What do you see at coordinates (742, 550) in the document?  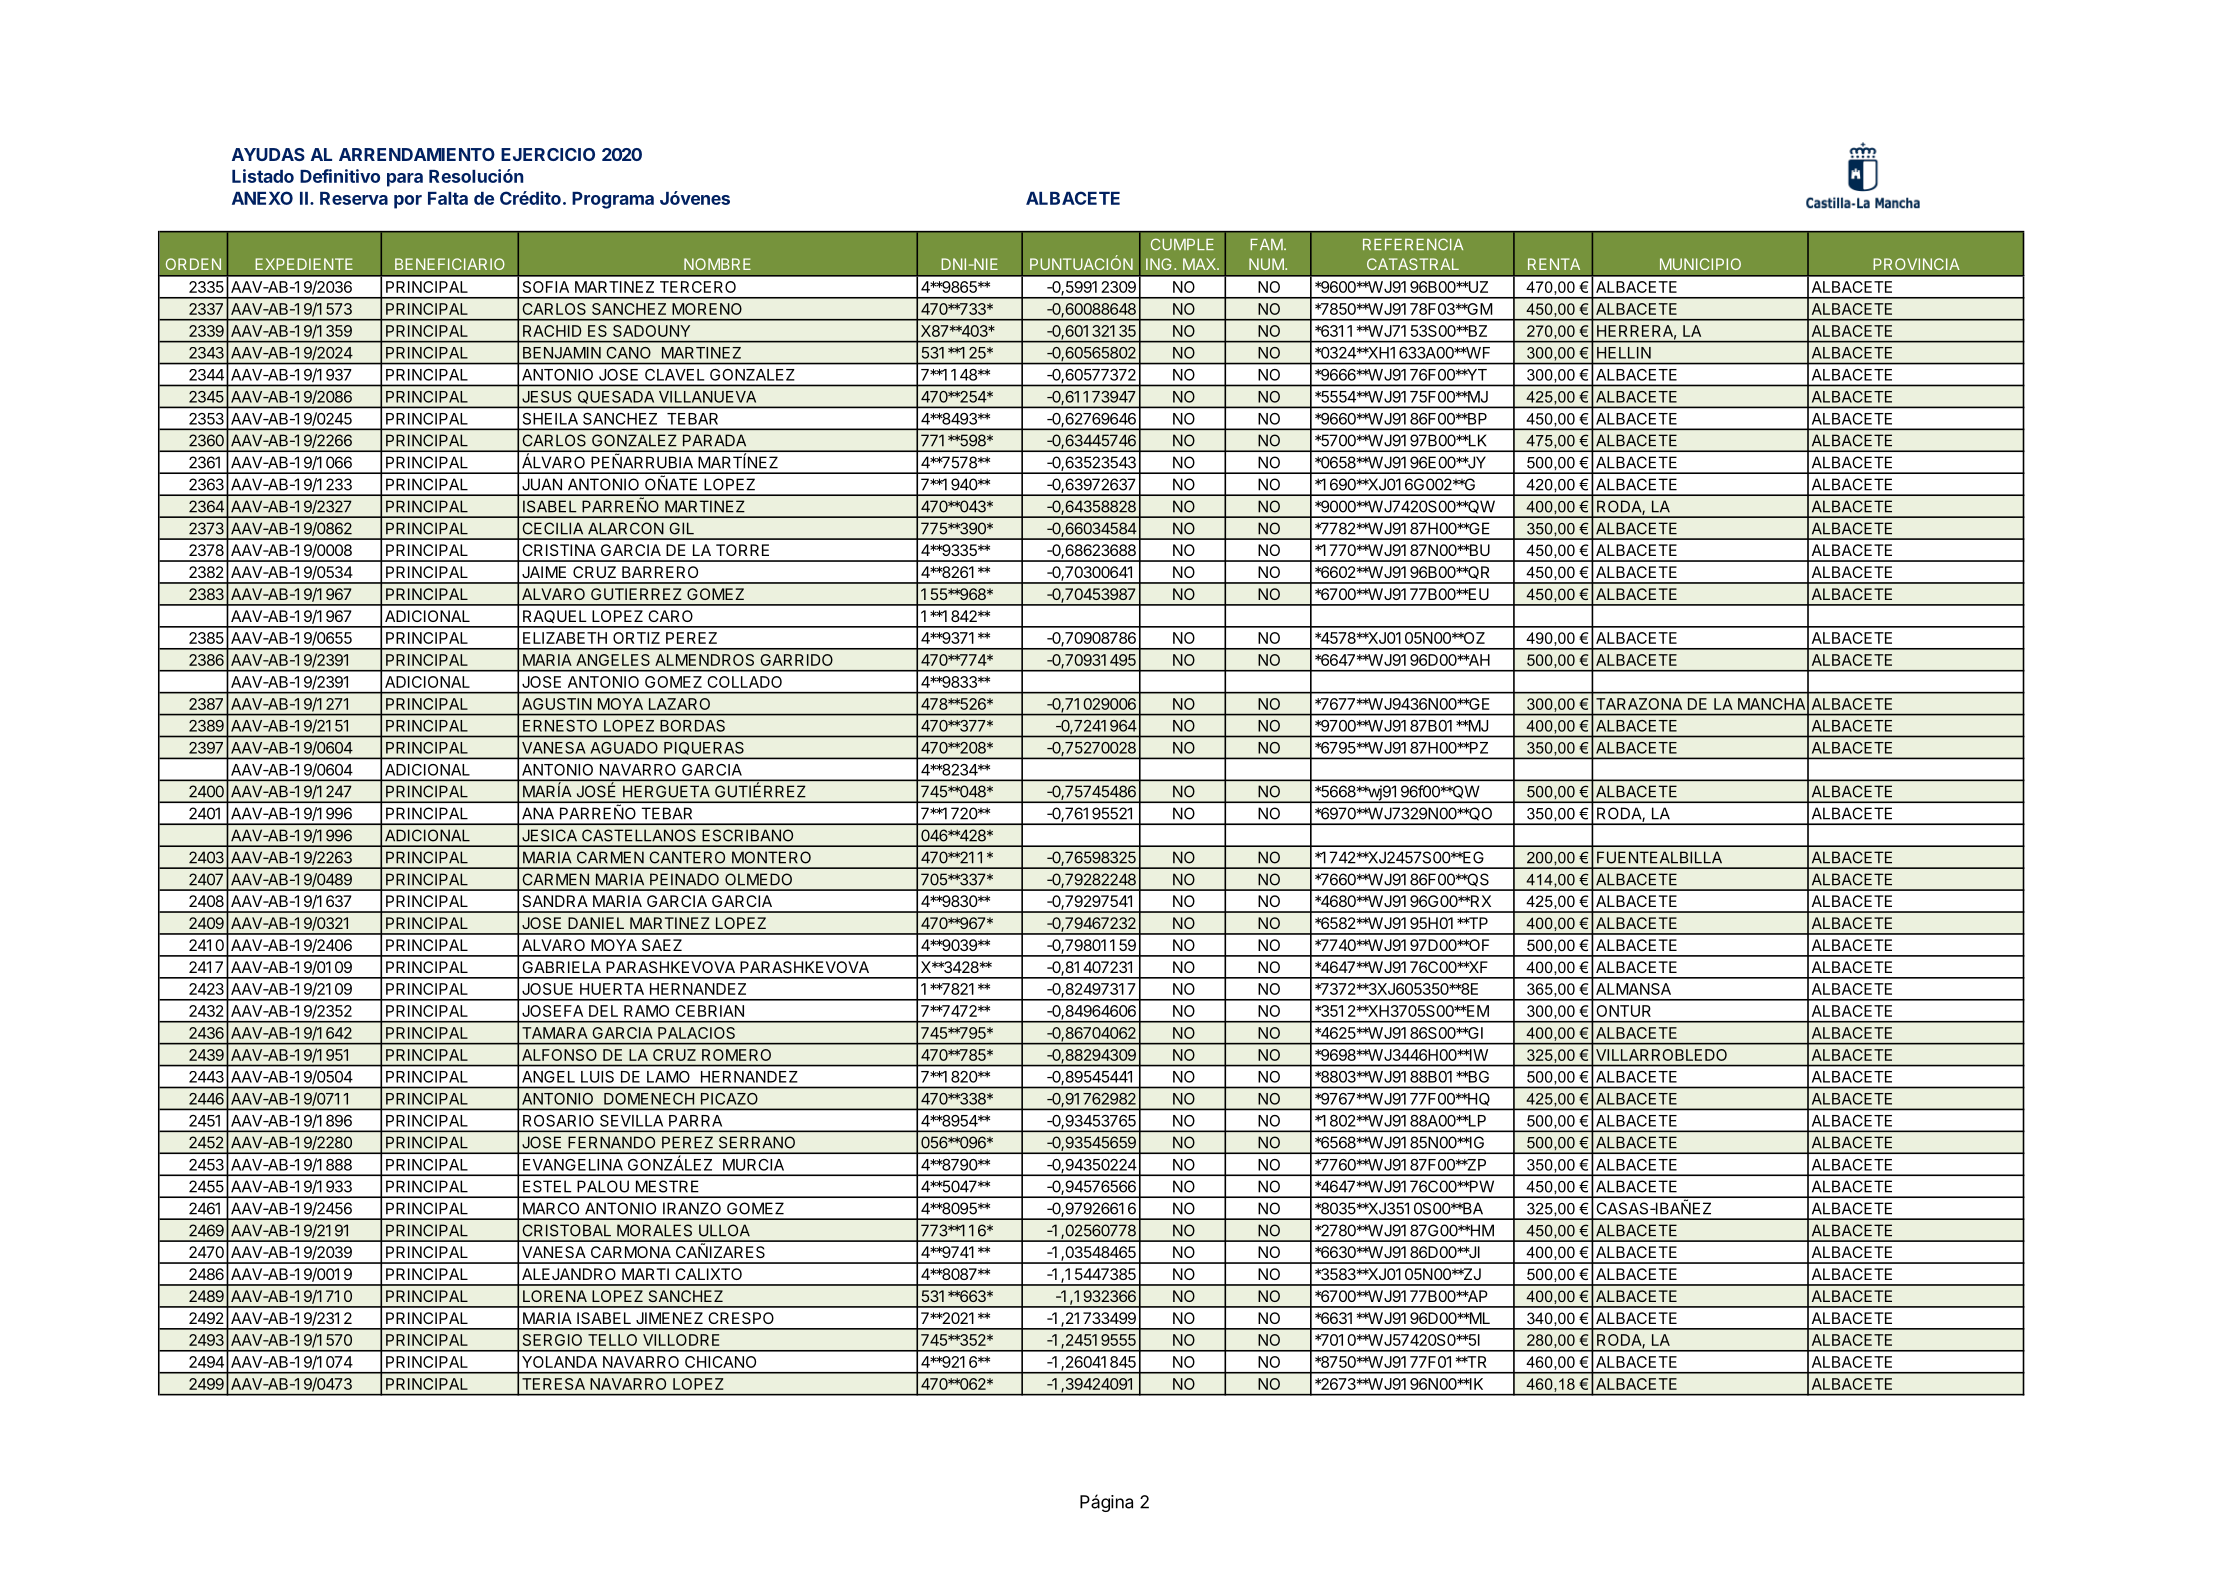 I see `TORRE` at bounding box center [742, 550].
